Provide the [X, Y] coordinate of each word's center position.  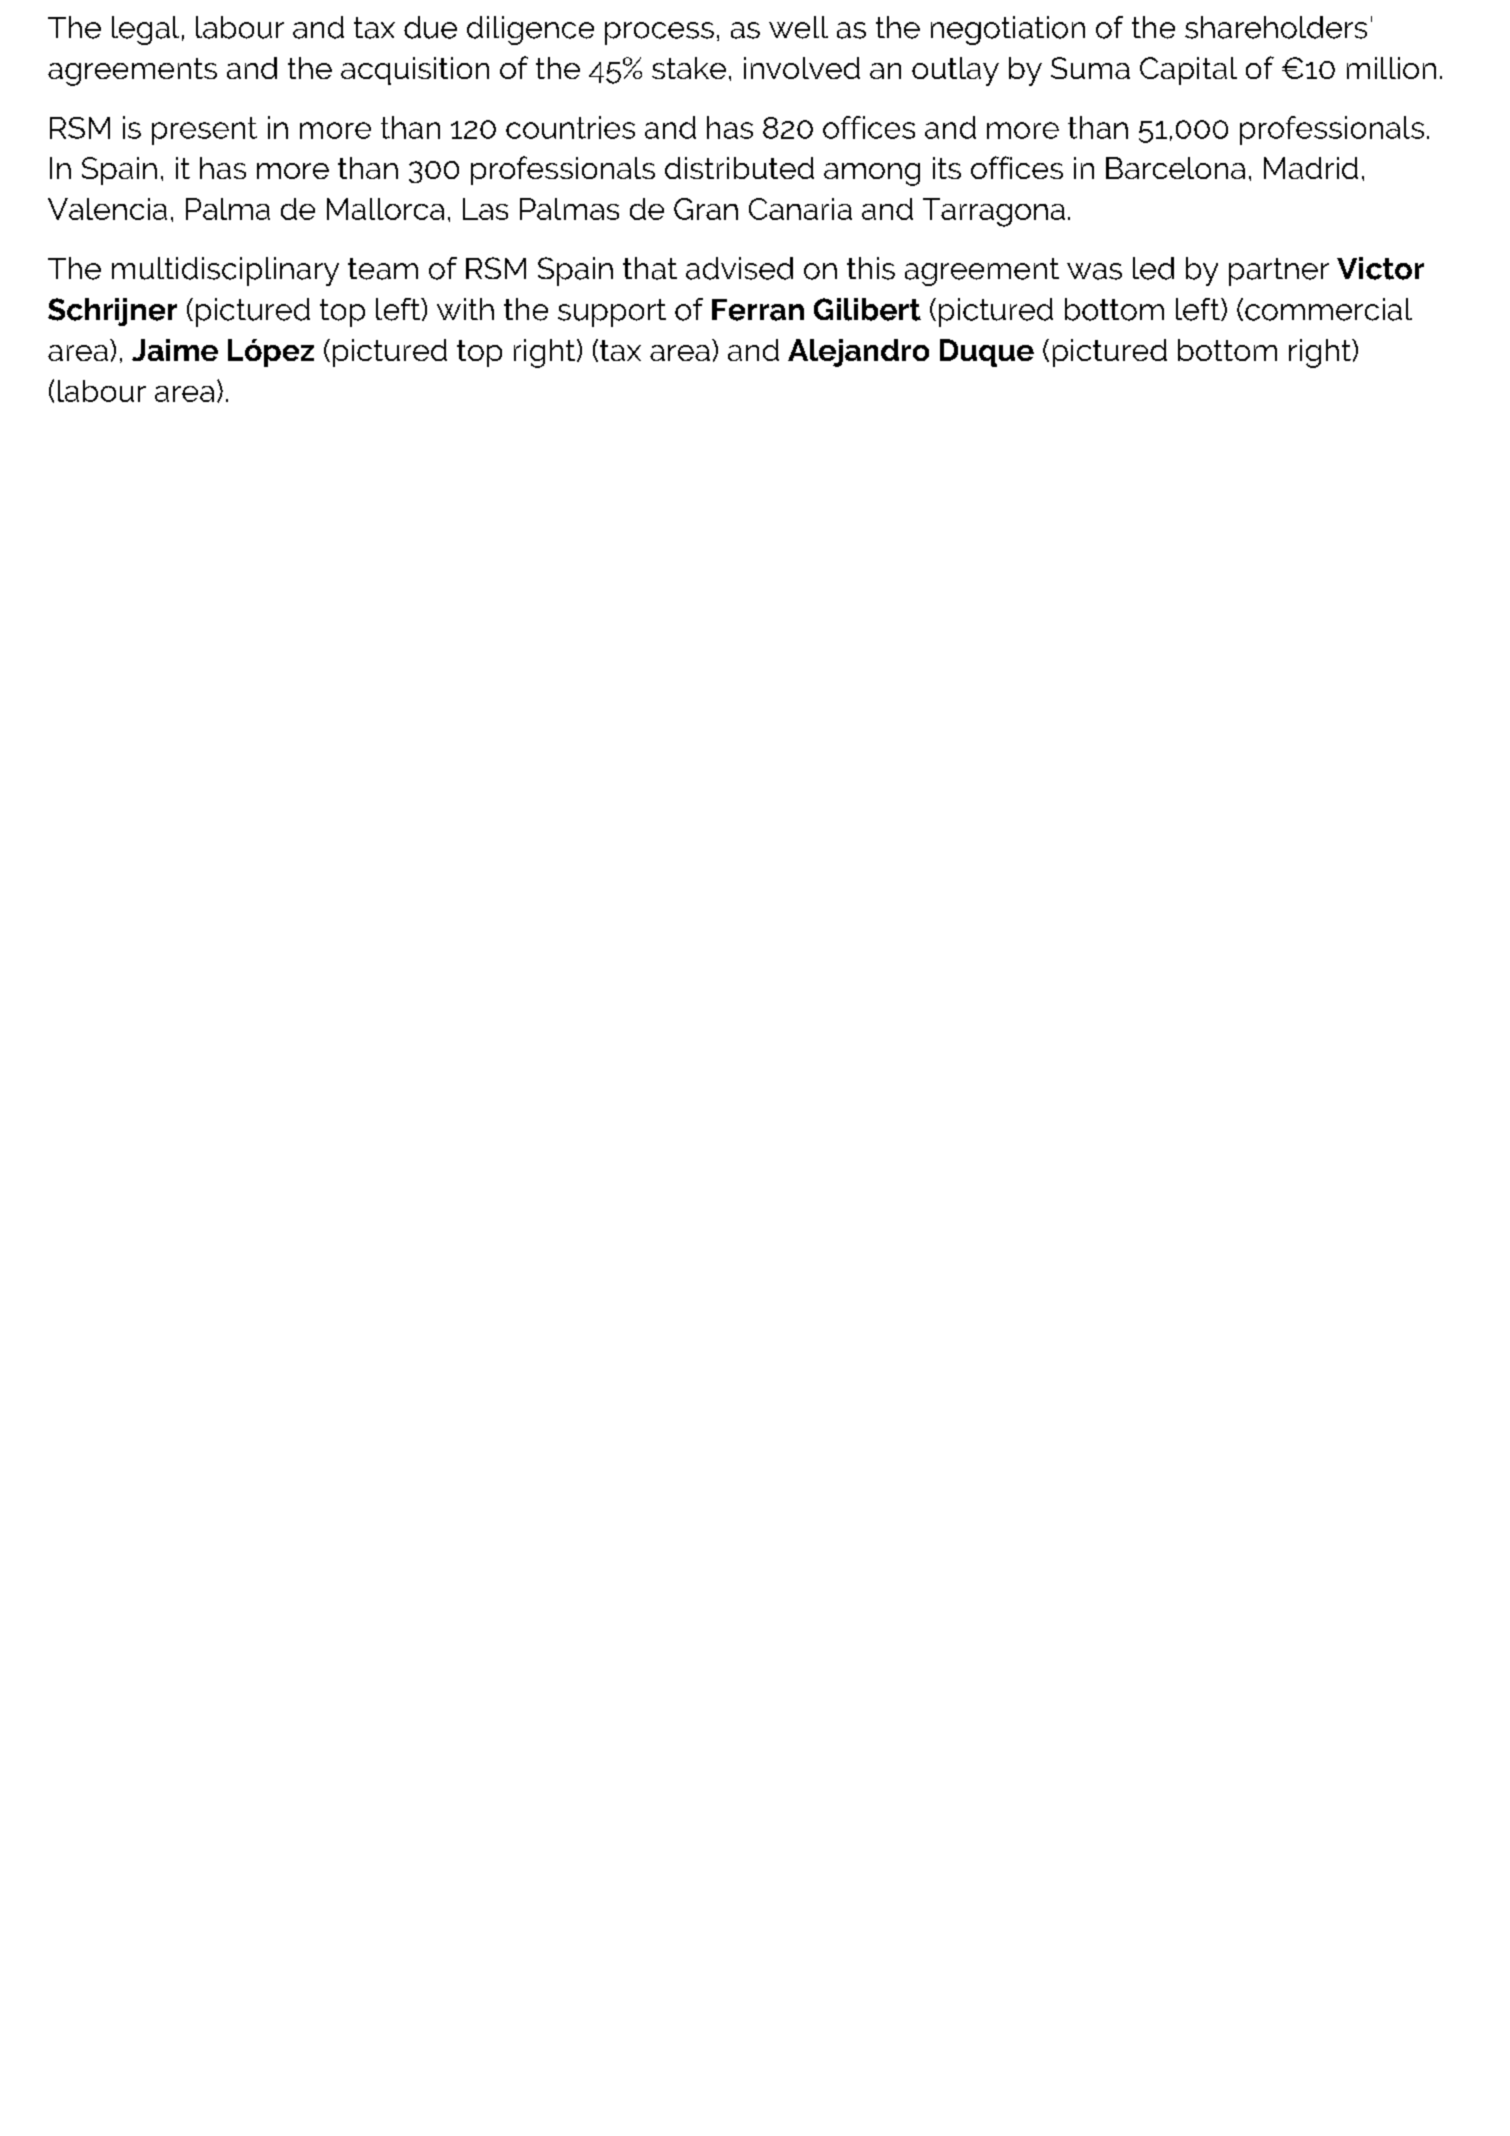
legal [145, 30]
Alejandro [858, 353]
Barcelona [1175, 168]
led [1153, 268]
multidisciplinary [225, 271]
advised [739, 268]
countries [570, 127]
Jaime [175, 350]
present [204, 131]
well [798, 27]
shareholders [1276, 27]
